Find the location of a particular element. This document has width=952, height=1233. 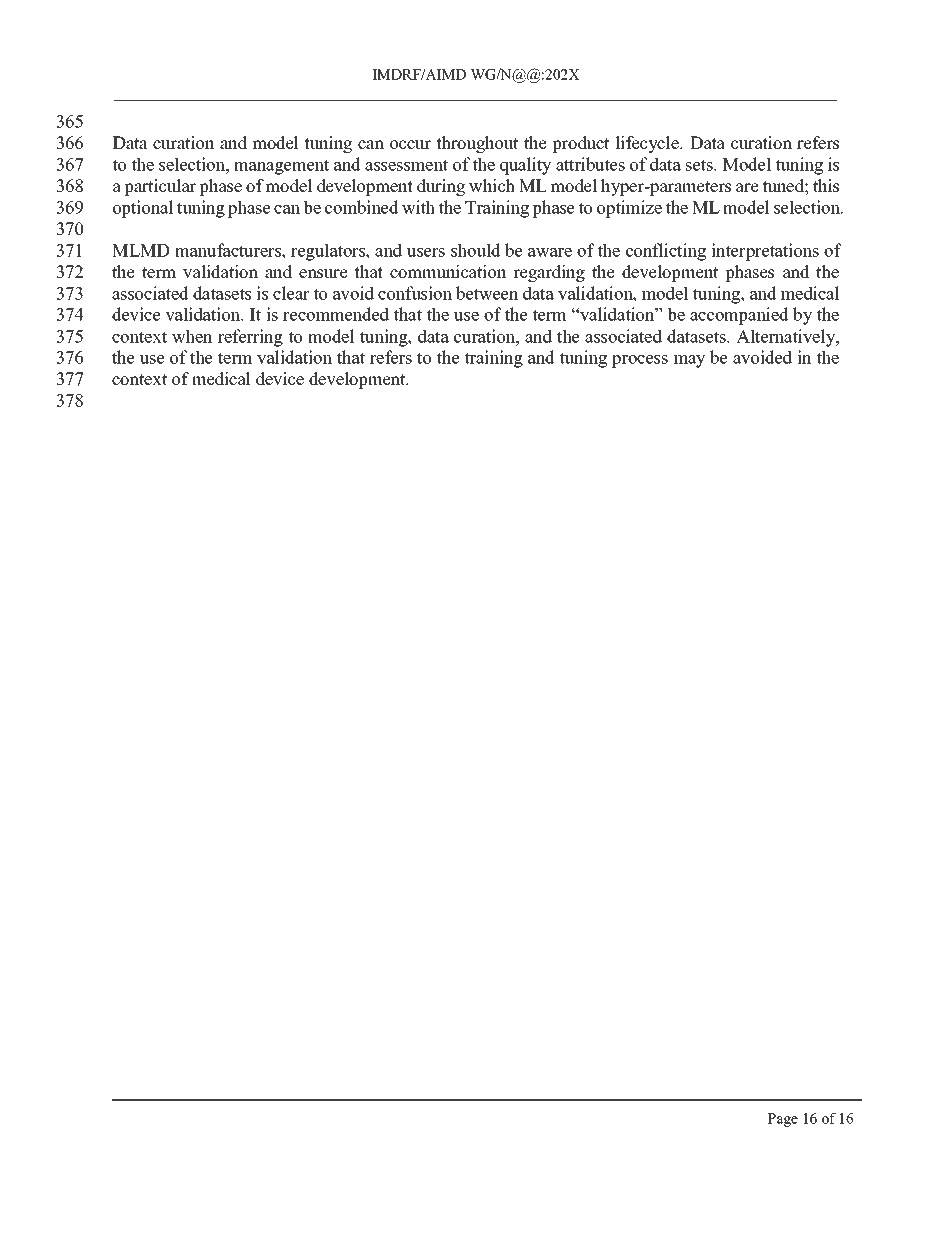

which is located at coordinates (492, 186).
